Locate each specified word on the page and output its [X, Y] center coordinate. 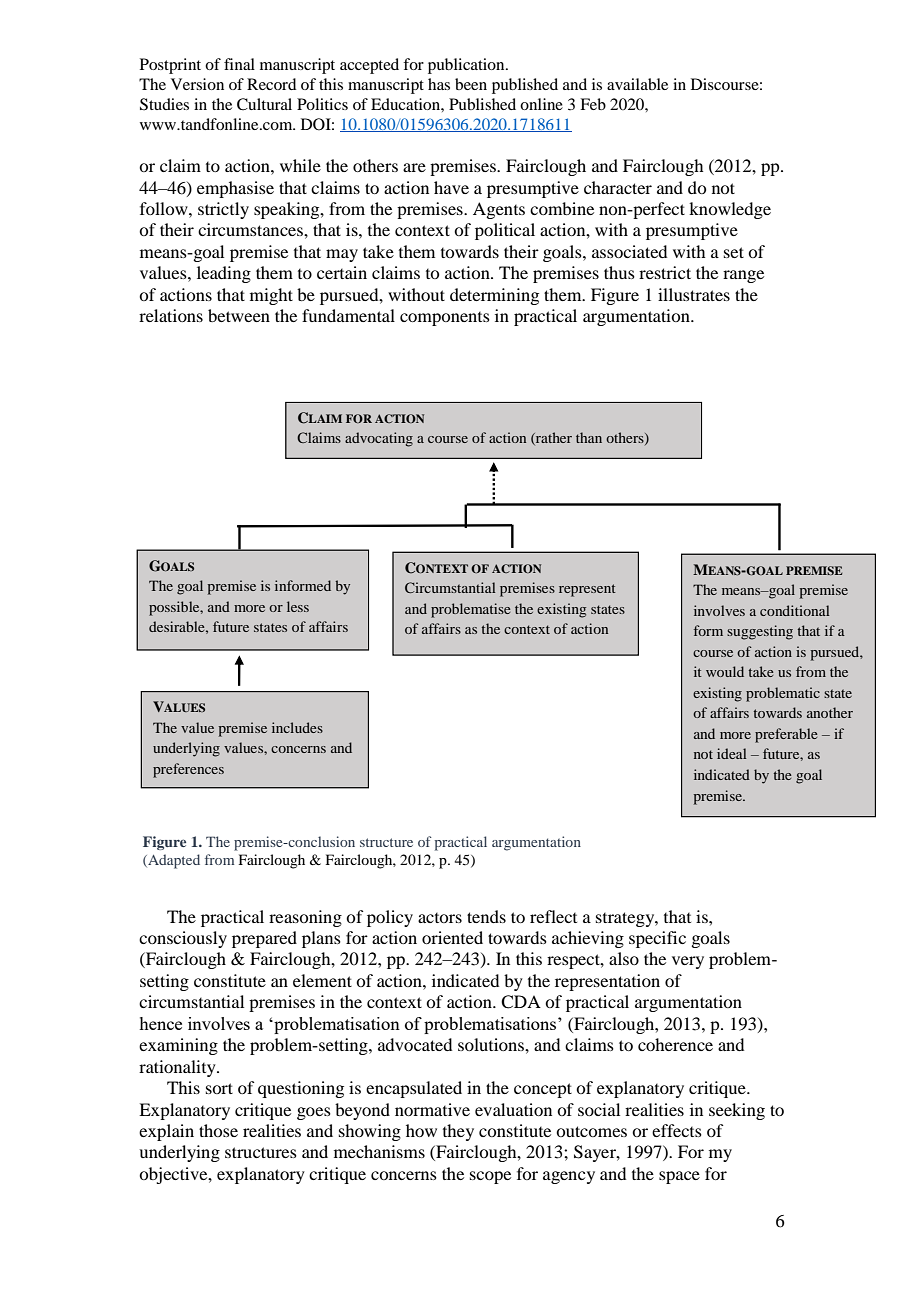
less [298, 606]
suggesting [760, 632]
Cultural [264, 104]
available [637, 84]
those [218, 1130]
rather [553, 438]
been [471, 84]
